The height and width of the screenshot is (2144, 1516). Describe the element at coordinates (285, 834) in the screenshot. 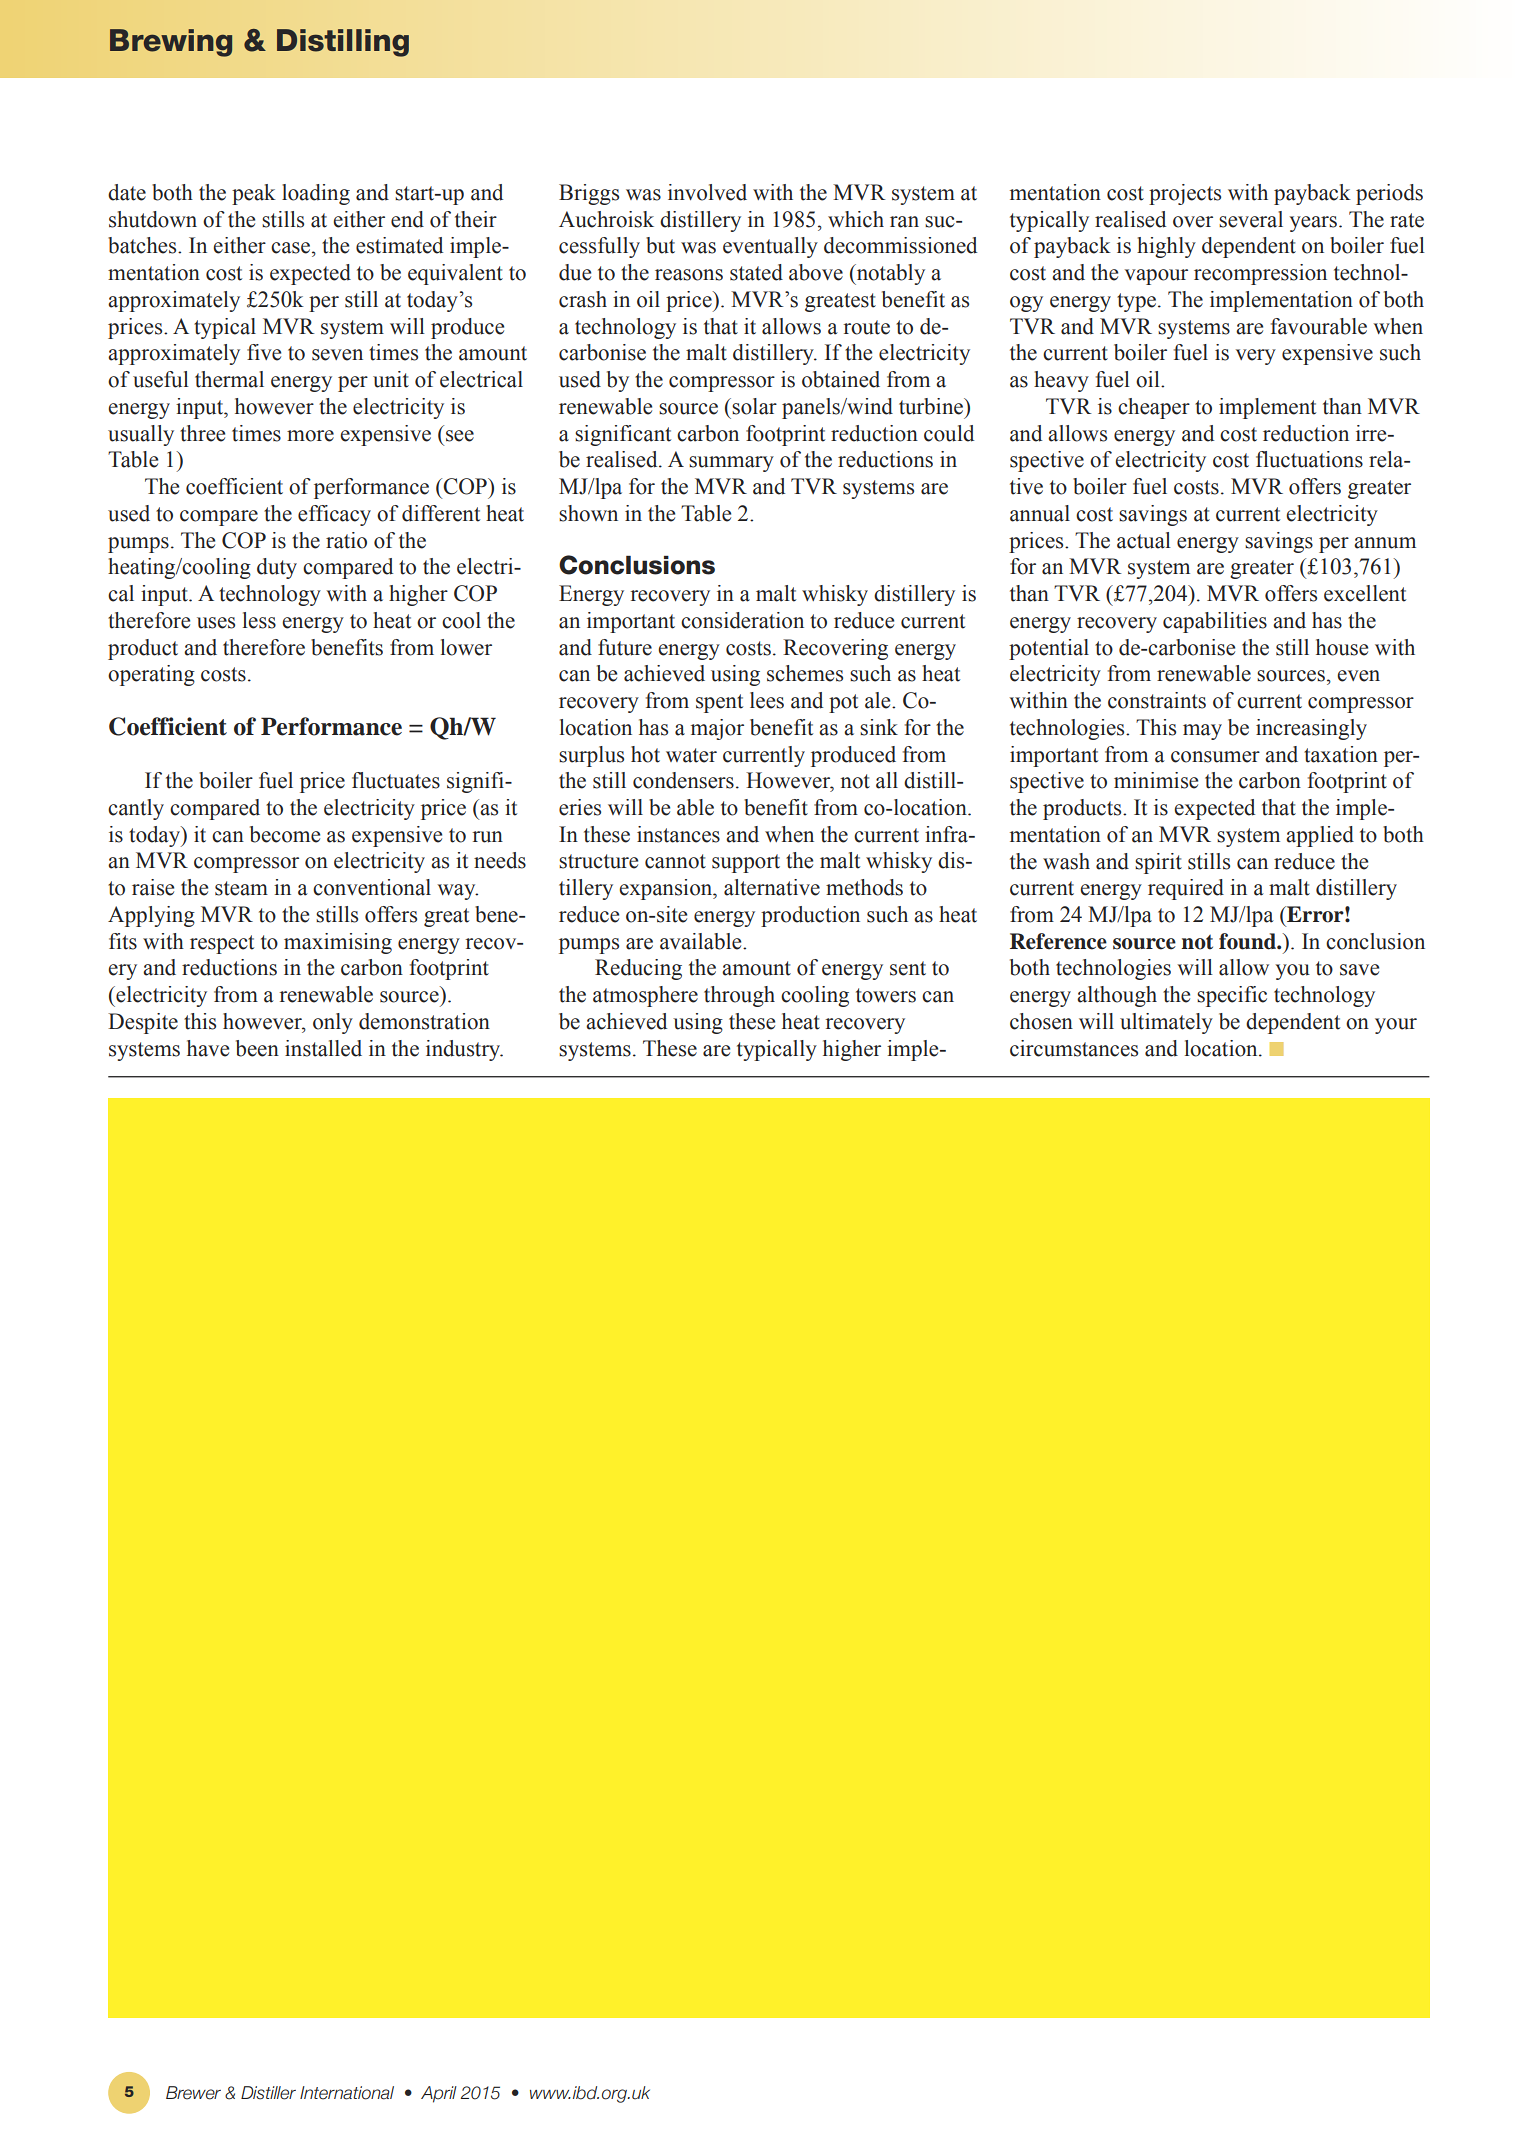

I see `become` at that location.
